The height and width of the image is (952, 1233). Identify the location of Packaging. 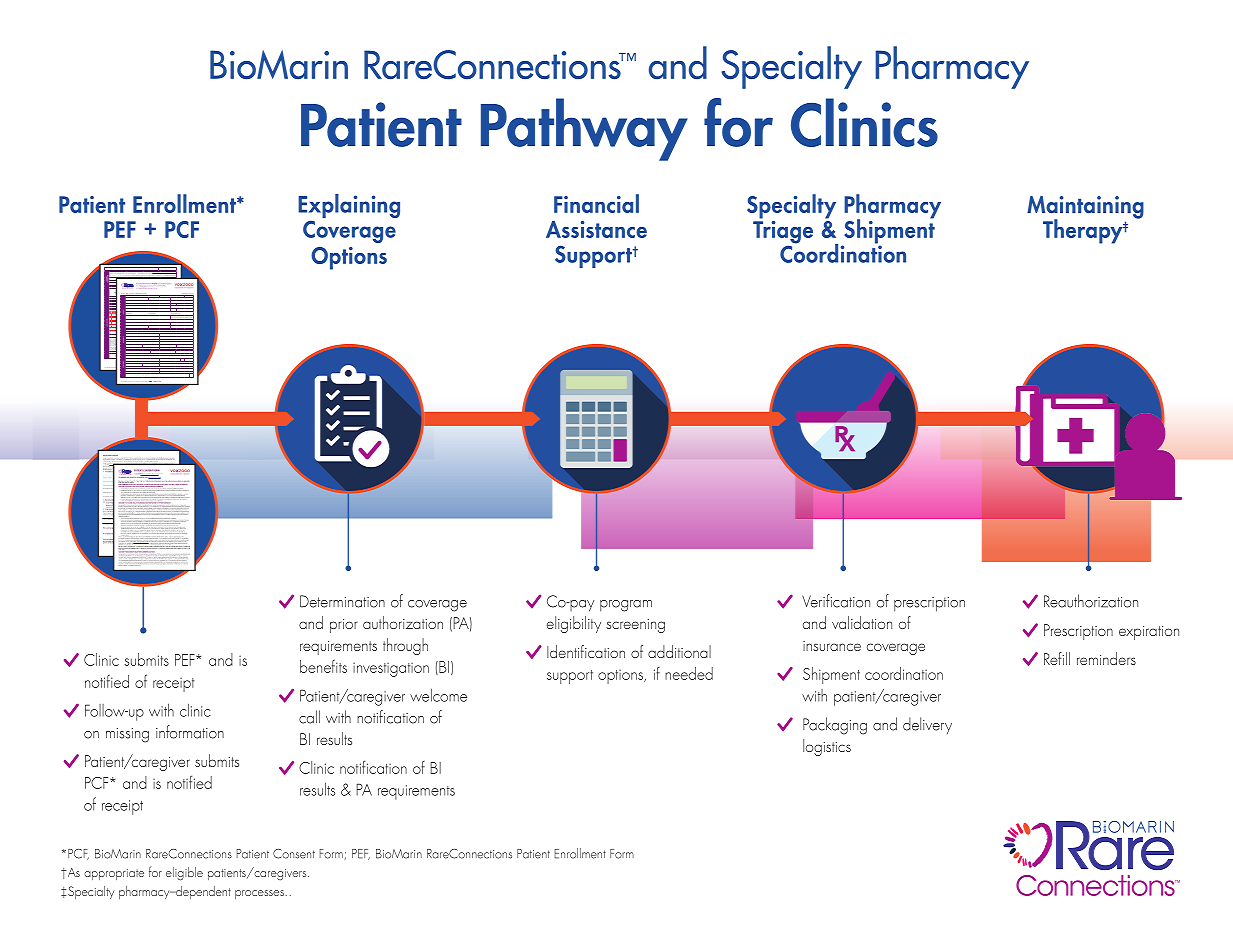
(835, 726).
